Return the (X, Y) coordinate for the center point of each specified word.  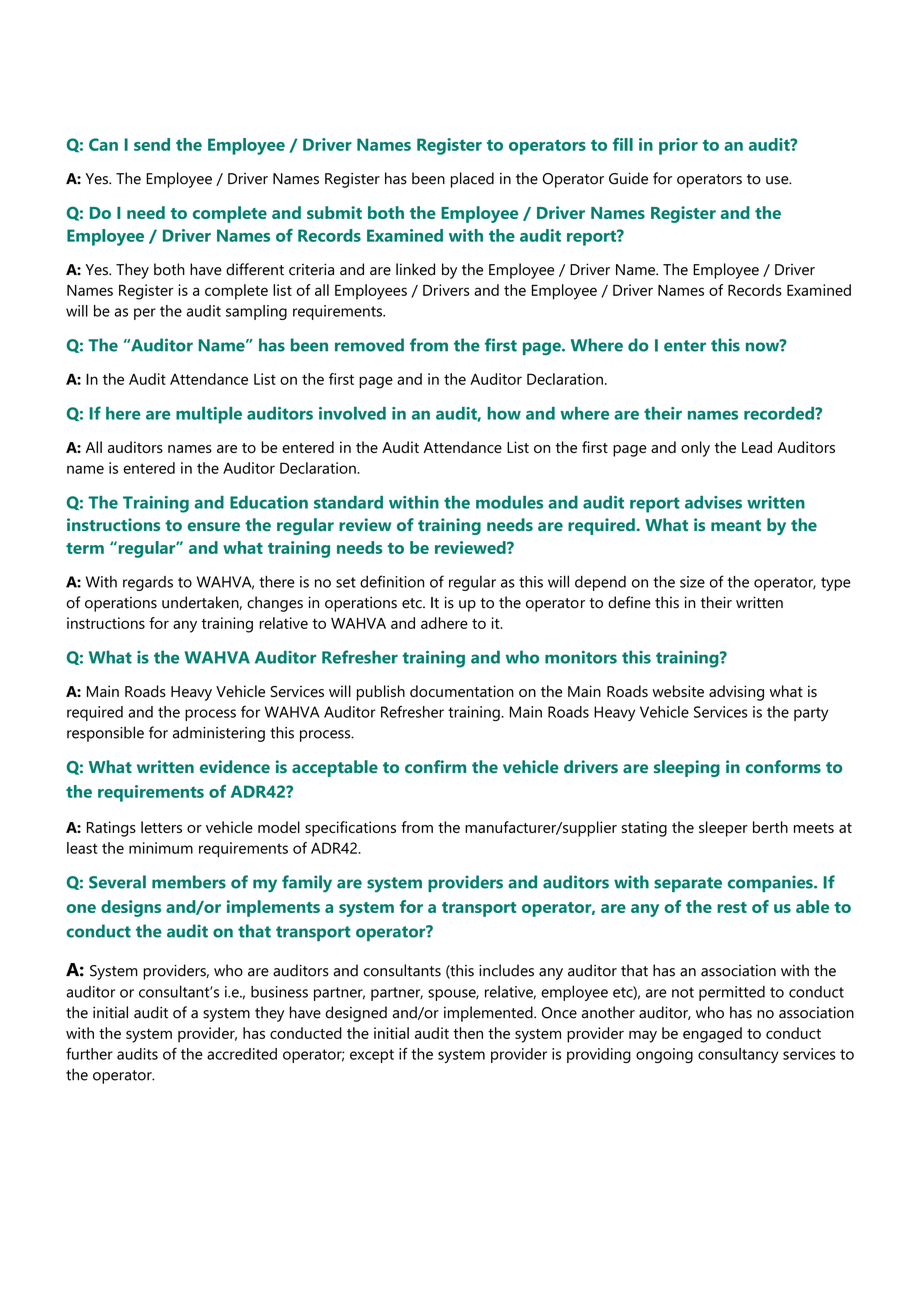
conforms (783, 766)
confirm (435, 766)
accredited (242, 1054)
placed (472, 180)
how (504, 413)
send (152, 144)
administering (219, 734)
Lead (757, 447)
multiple (209, 415)
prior (678, 146)
